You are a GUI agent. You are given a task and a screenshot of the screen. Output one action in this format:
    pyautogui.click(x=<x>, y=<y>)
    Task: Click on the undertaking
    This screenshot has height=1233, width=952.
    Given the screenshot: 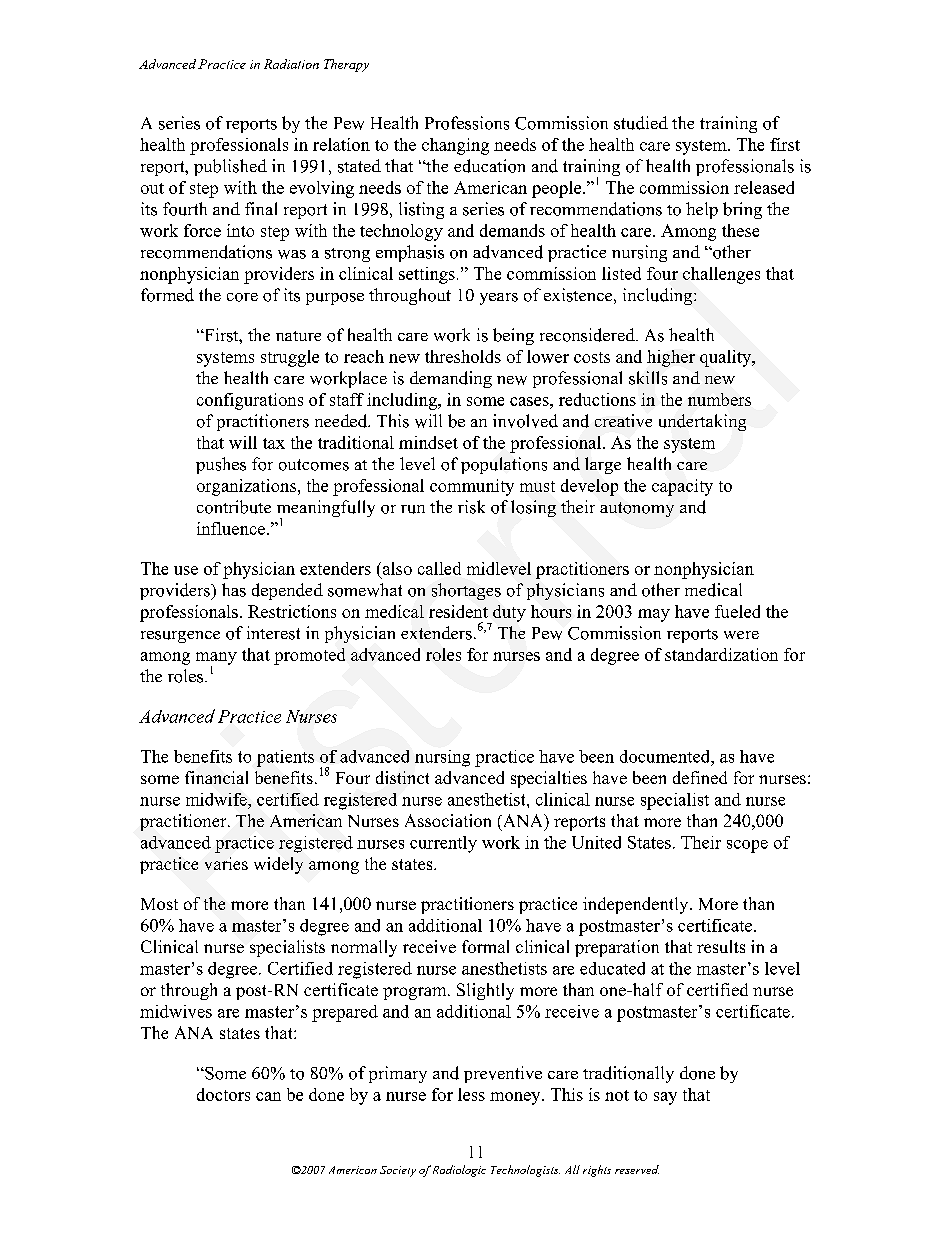 What is the action you would take?
    pyautogui.click(x=702, y=422)
